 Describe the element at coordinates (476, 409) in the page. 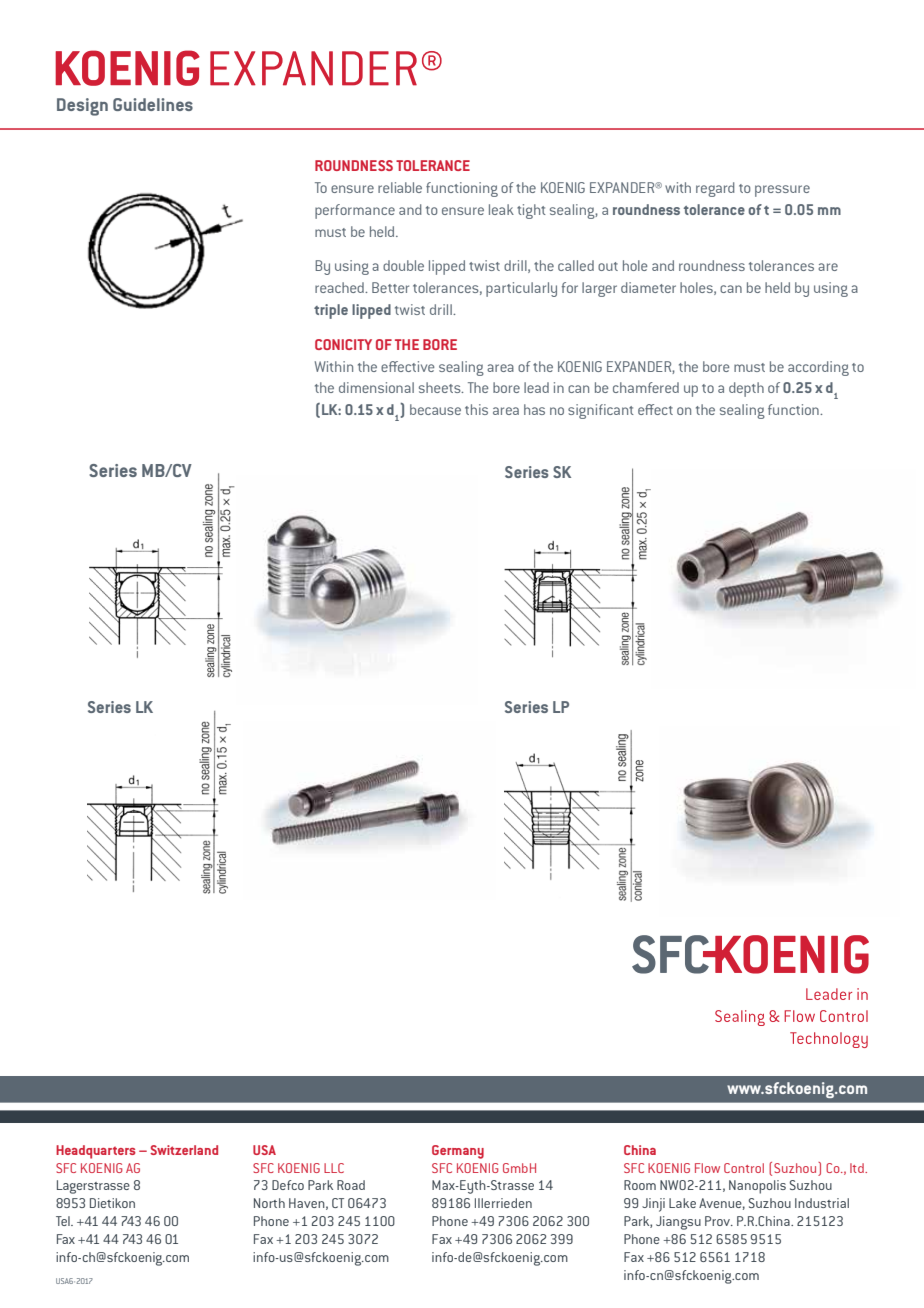

I see `this` at that location.
